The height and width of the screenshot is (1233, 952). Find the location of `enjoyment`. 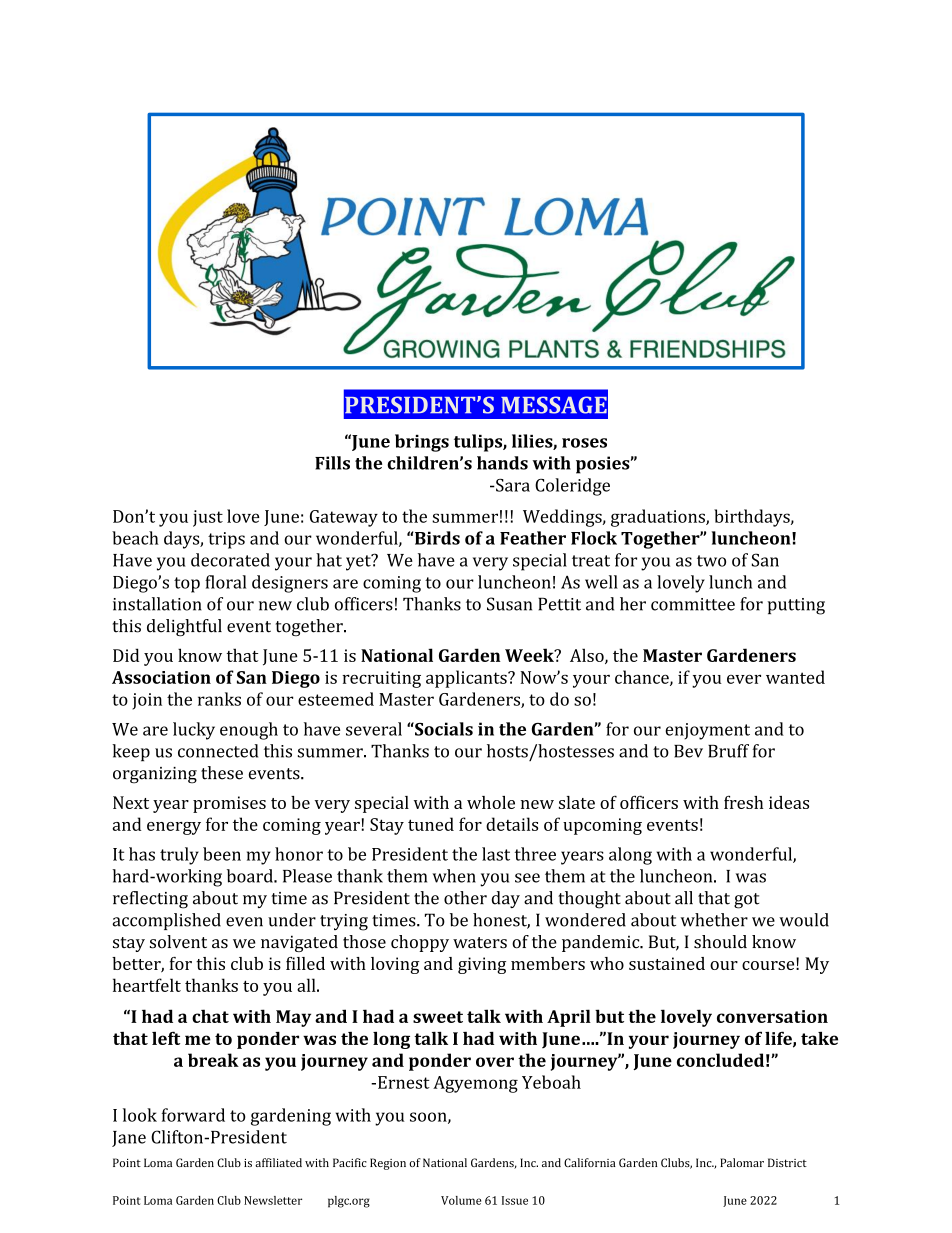

enjoyment is located at coordinates (707, 731).
